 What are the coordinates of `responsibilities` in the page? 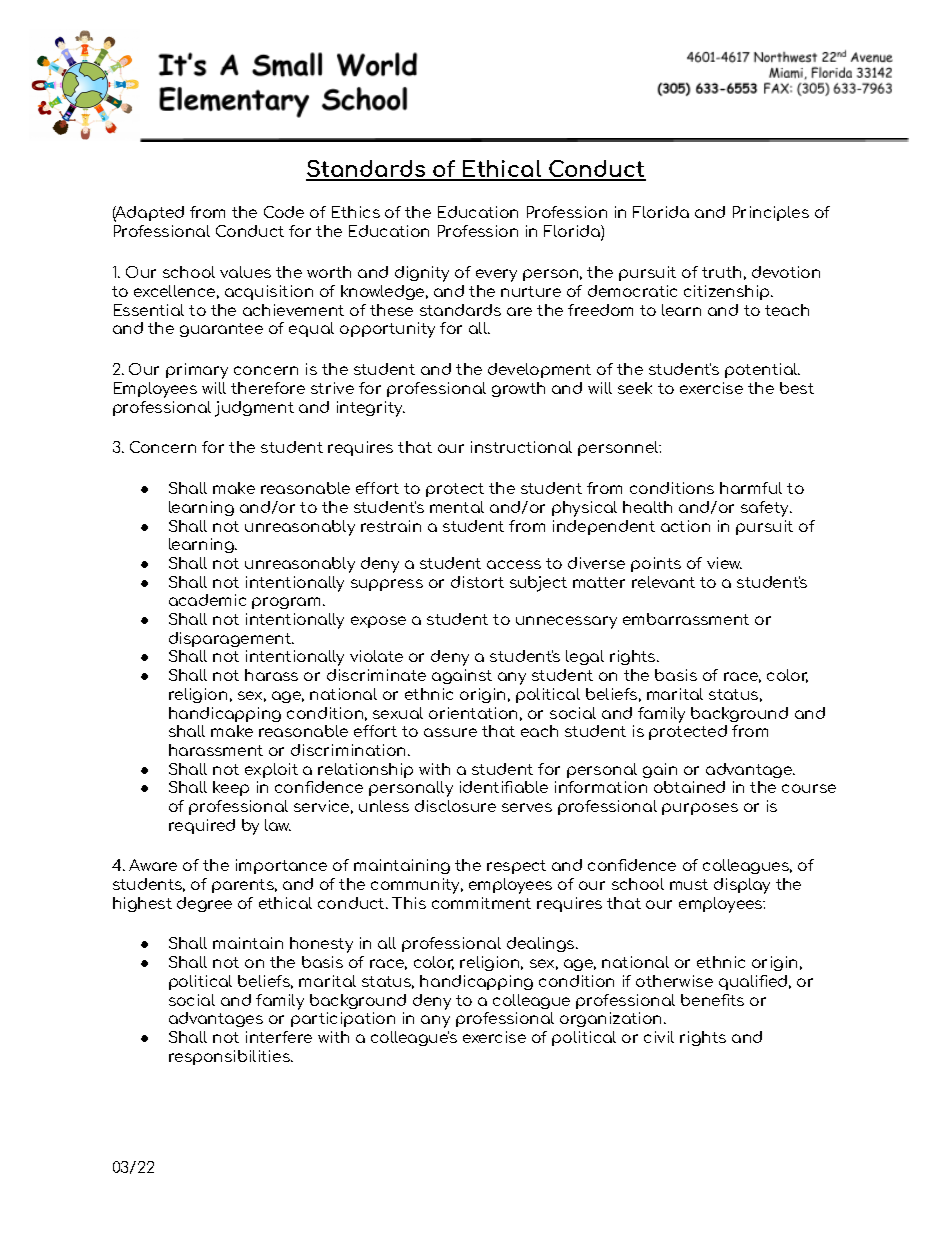 It's located at (230, 1057).
